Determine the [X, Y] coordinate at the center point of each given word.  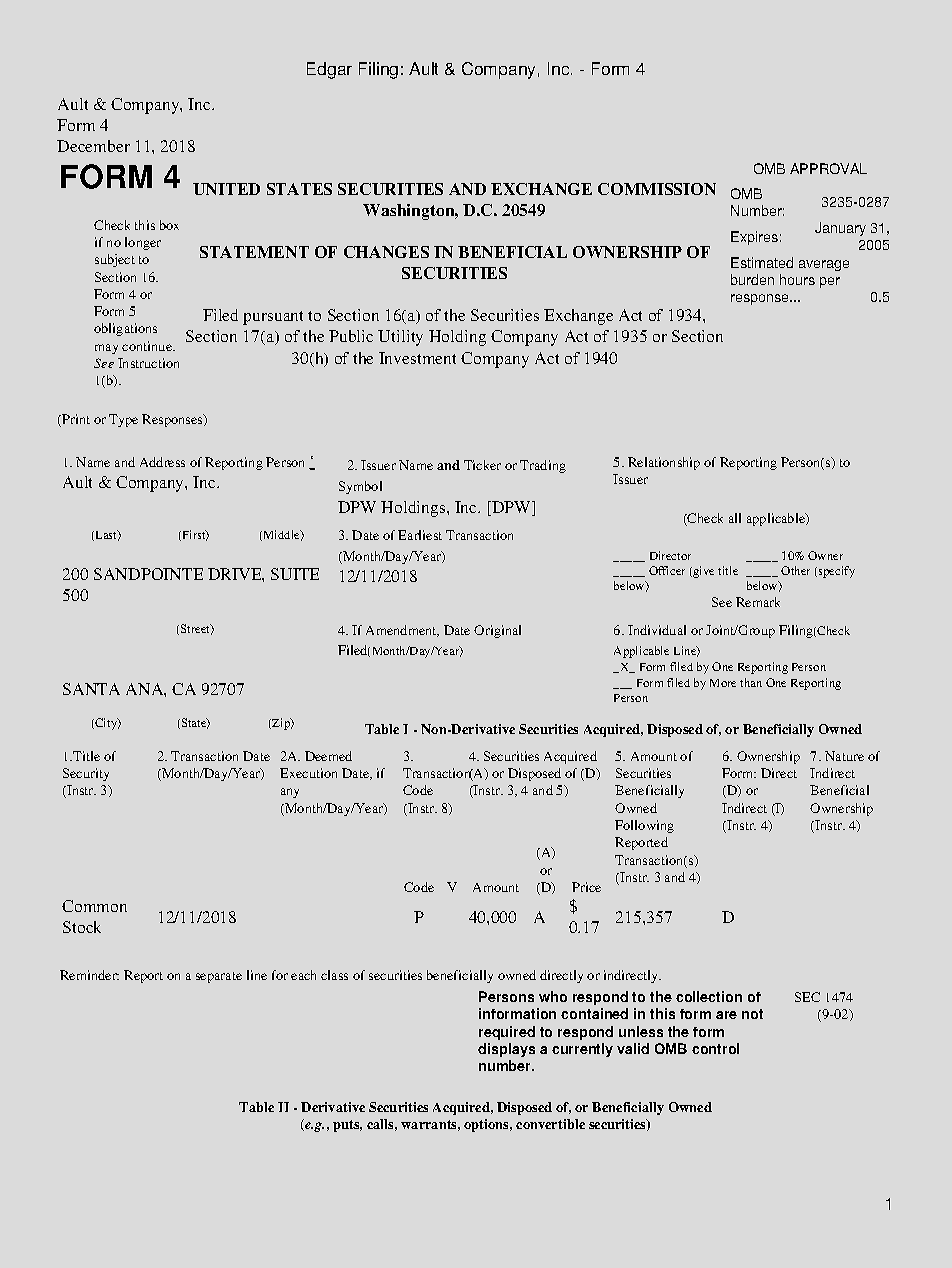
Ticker [482, 465]
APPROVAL [828, 168]
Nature [844, 756]
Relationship [664, 463]
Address [162, 462]
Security [86, 774]
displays [506, 1050]
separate [219, 977]
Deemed [328, 756]
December [93, 146]
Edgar [329, 70]
